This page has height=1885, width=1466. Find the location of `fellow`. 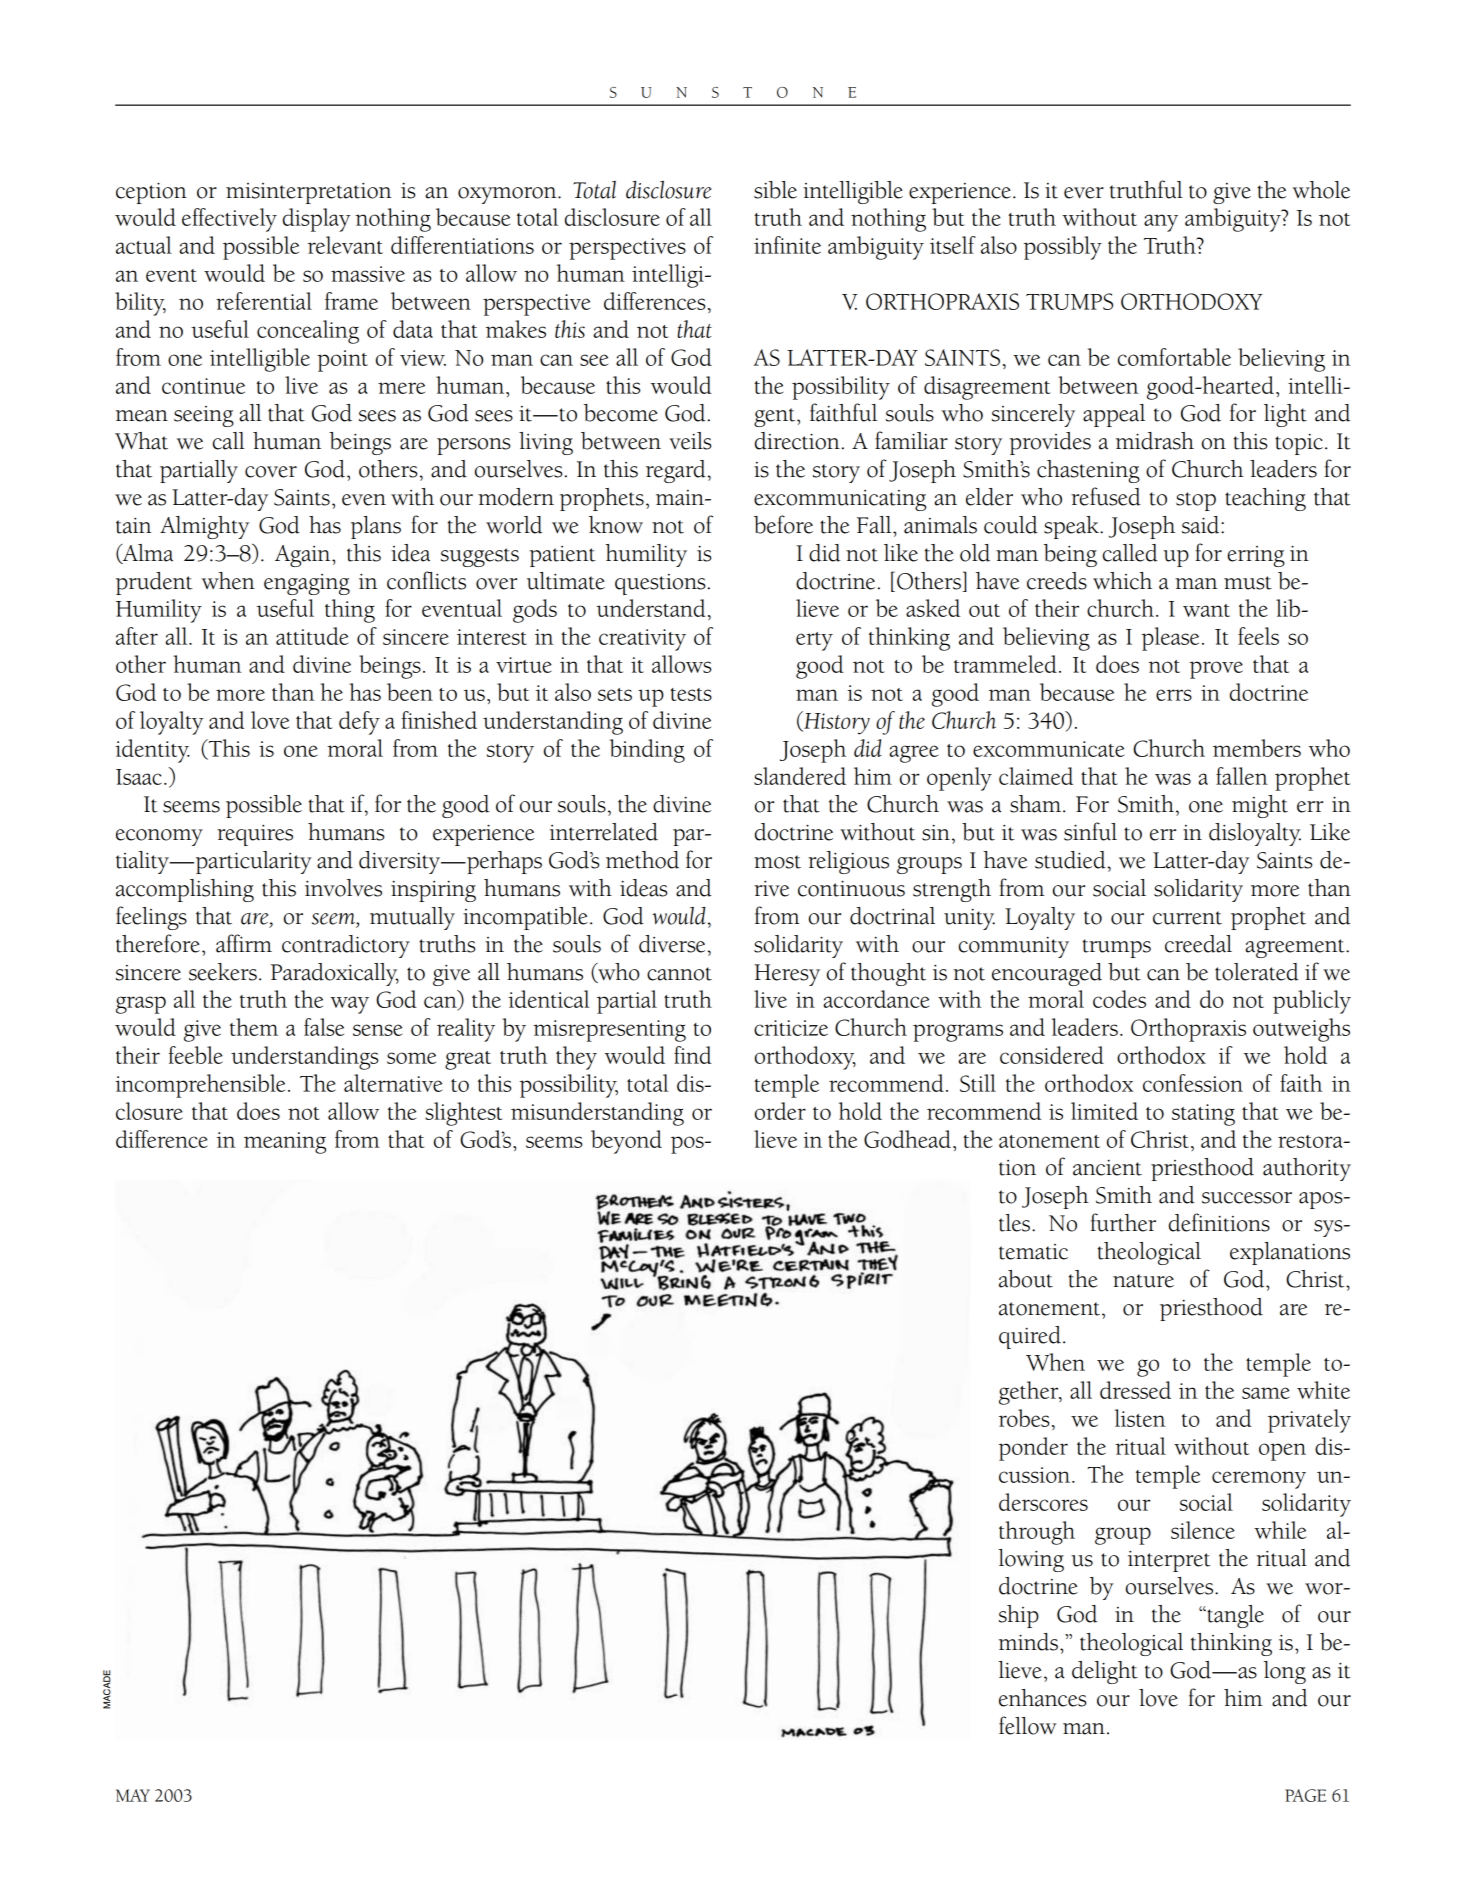

fellow is located at coordinates (1027, 1725).
